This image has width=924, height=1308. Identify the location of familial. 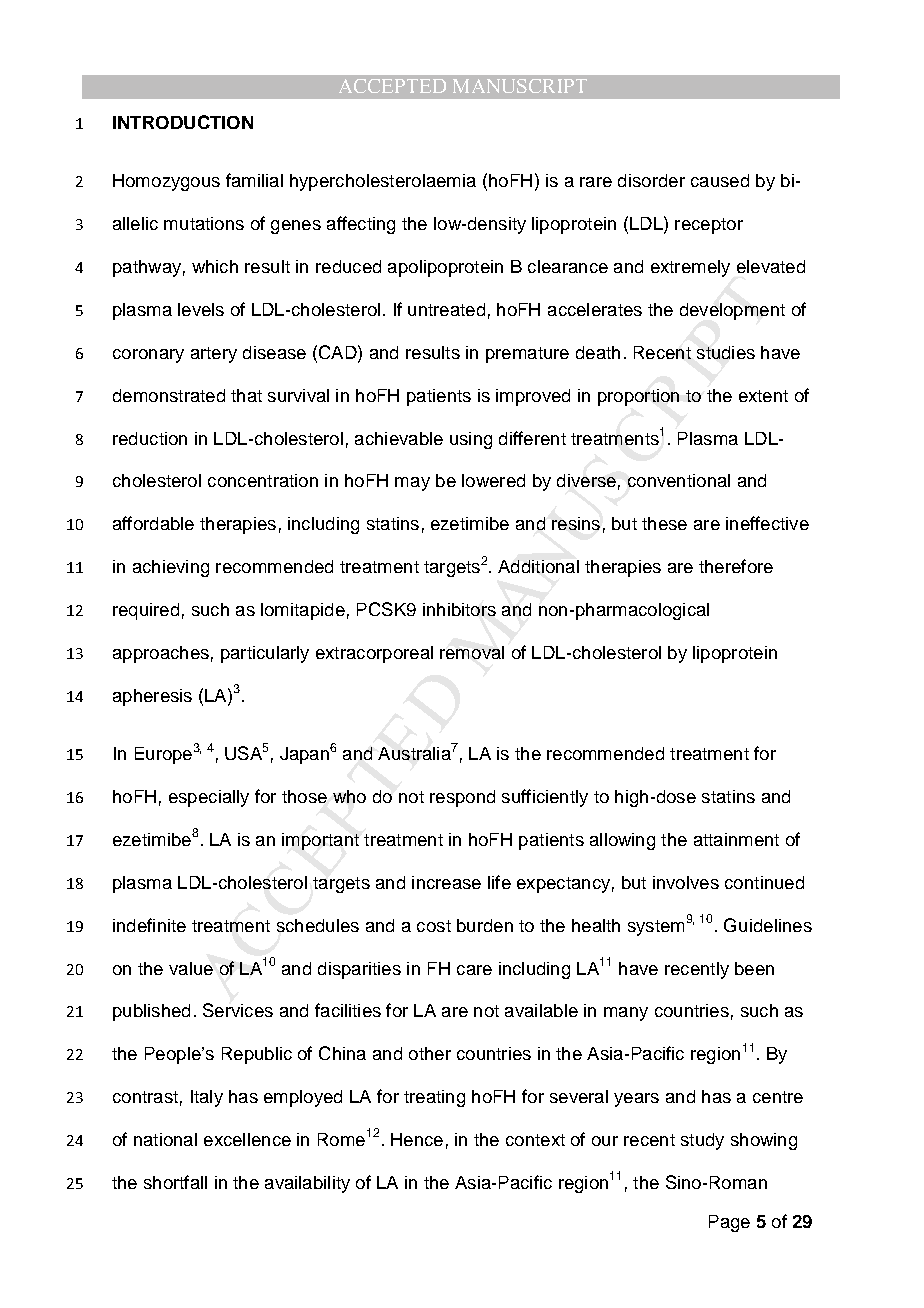
(254, 180).
